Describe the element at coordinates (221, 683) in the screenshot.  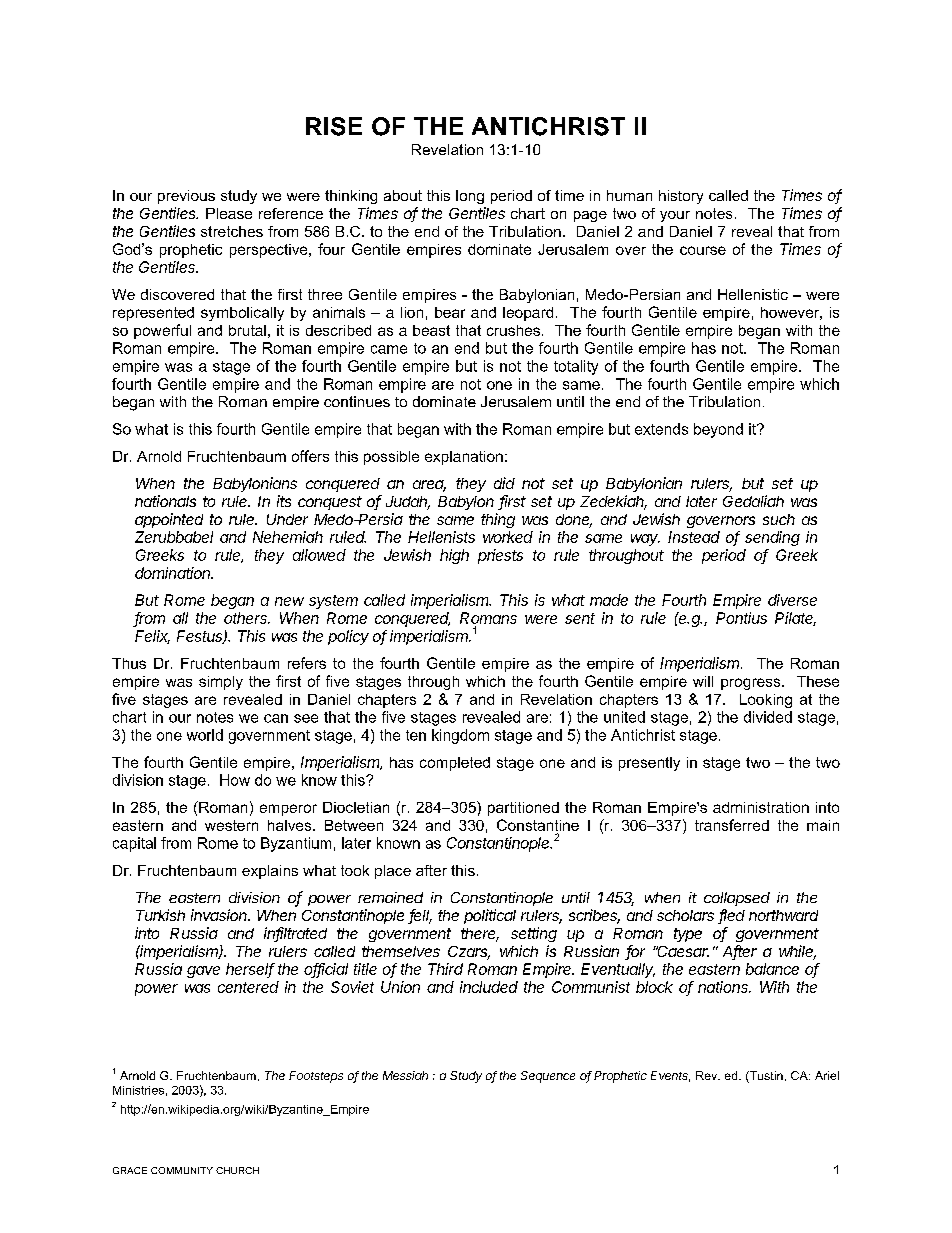
I see `simply` at that location.
